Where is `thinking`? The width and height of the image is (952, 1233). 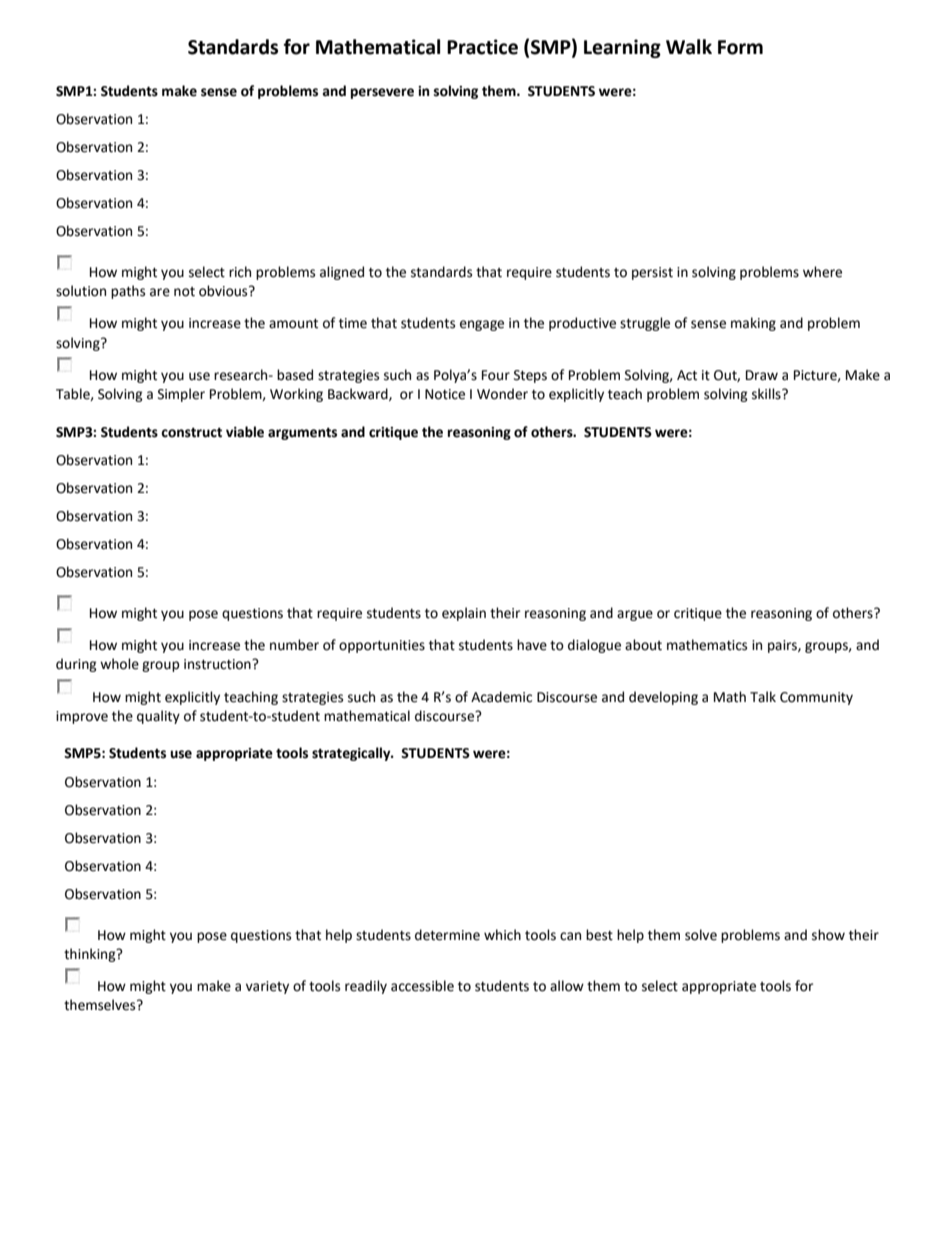 thinking is located at coordinates (91, 955).
